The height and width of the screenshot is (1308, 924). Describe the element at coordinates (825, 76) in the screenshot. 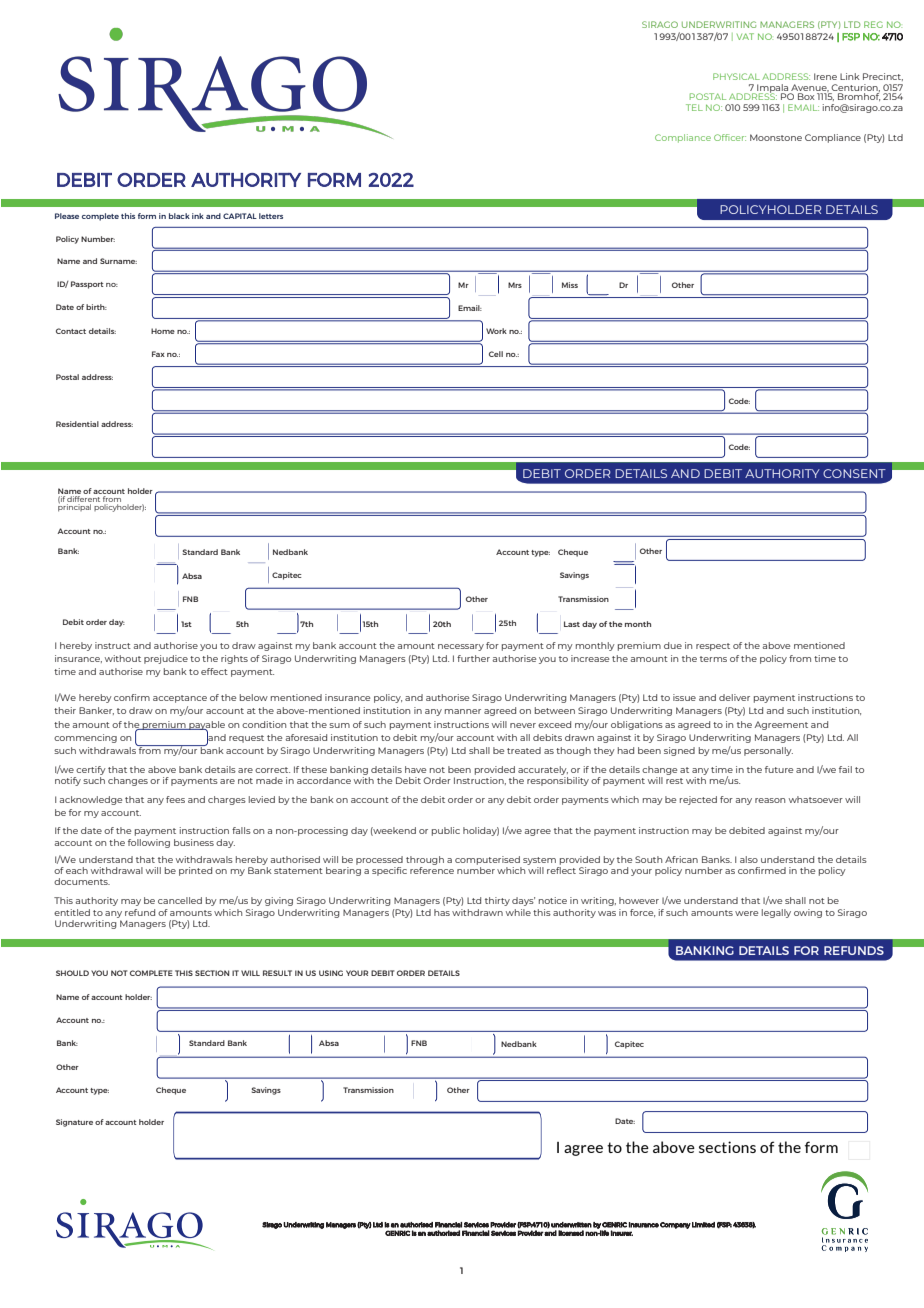

I see `Irene` at that location.
